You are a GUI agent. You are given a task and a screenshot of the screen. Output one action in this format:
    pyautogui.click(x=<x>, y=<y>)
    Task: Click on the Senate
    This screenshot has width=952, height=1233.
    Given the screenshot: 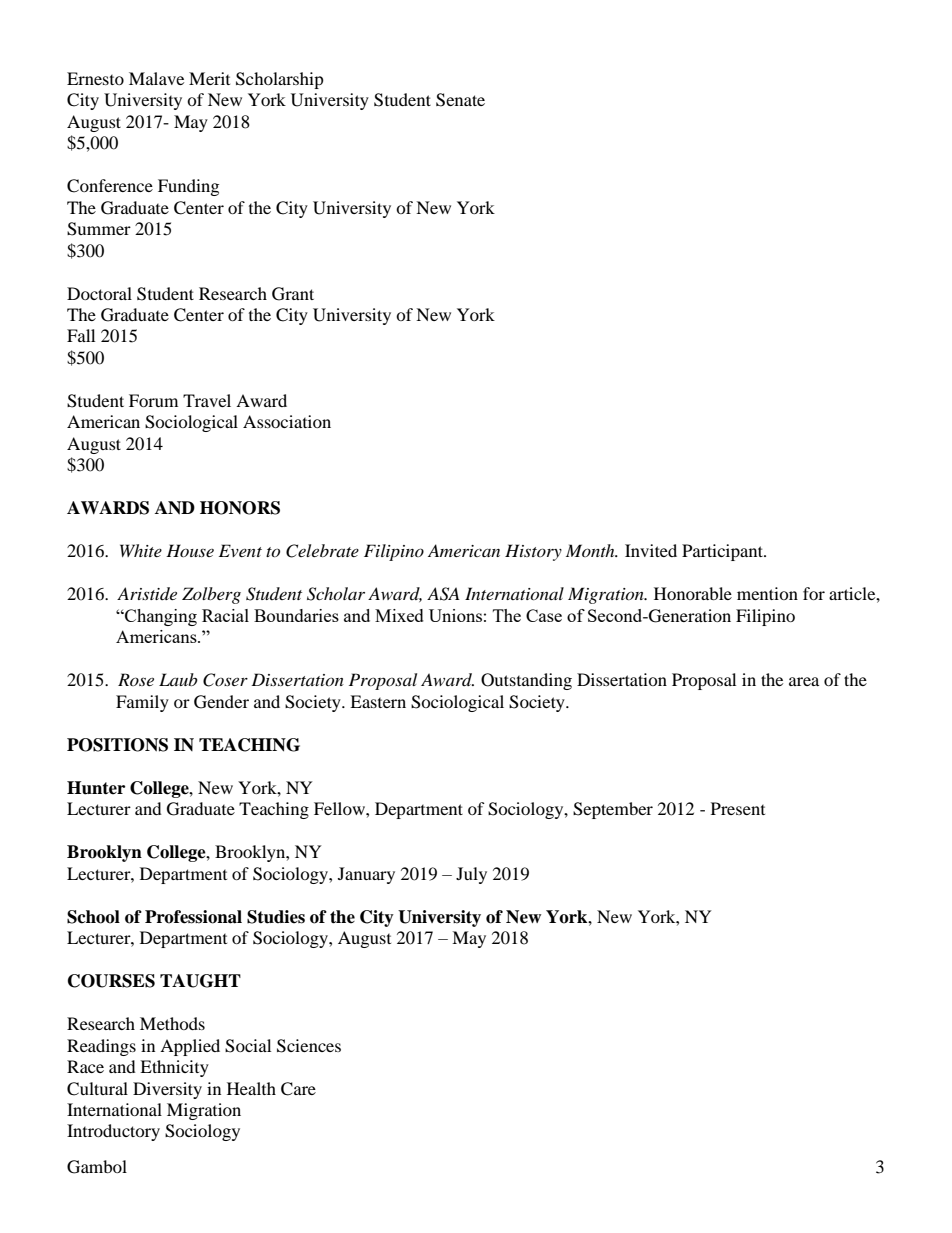 What is the action you would take?
    pyautogui.click(x=460, y=100)
